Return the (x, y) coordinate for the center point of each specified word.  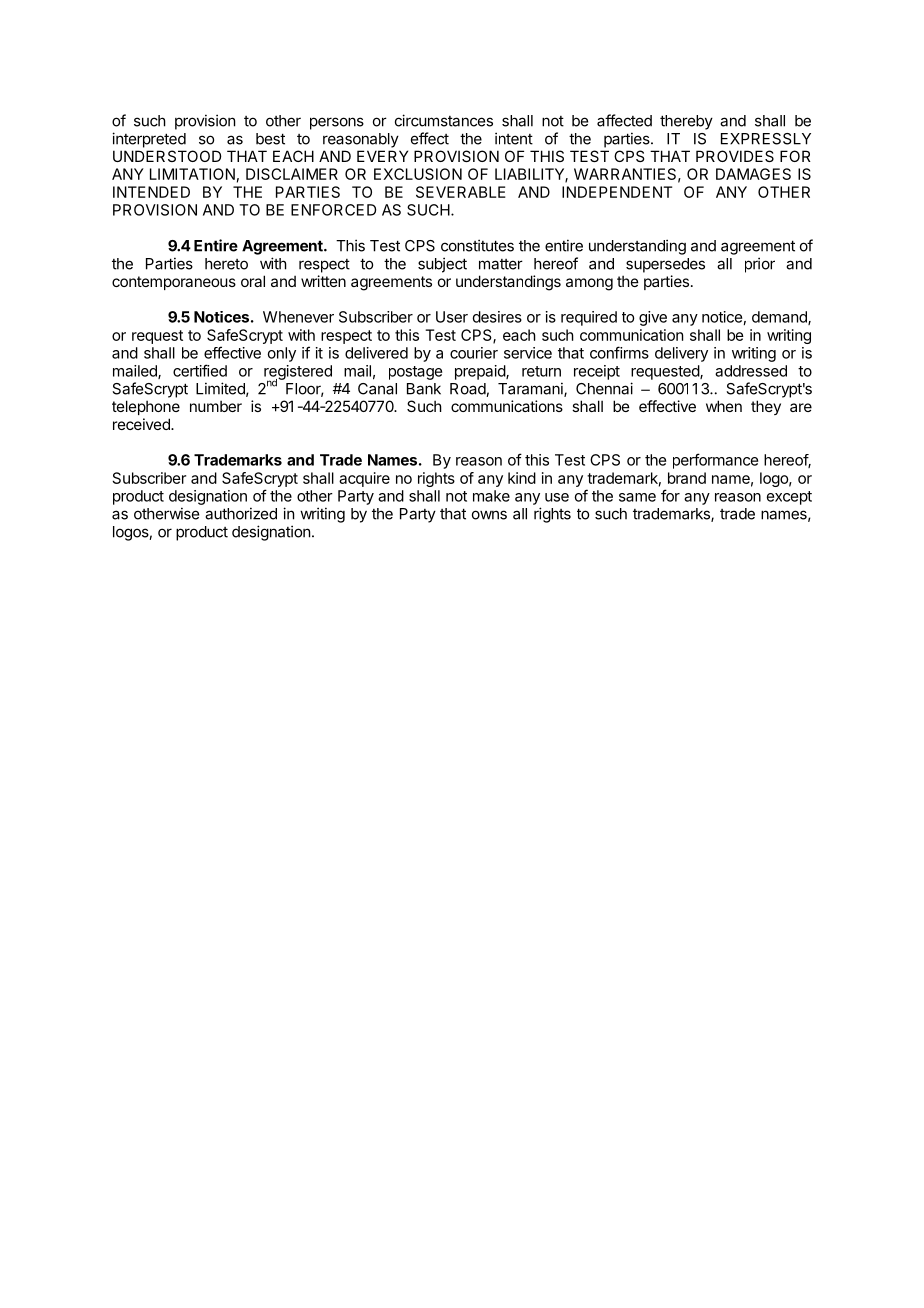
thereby (686, 122)
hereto (226, 264)
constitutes (477, 245)
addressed (751, 371)
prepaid (481, 372)
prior (760, 265)
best (270, 139)
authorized (241, 513)
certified (200, 370)
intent (514, 138)
